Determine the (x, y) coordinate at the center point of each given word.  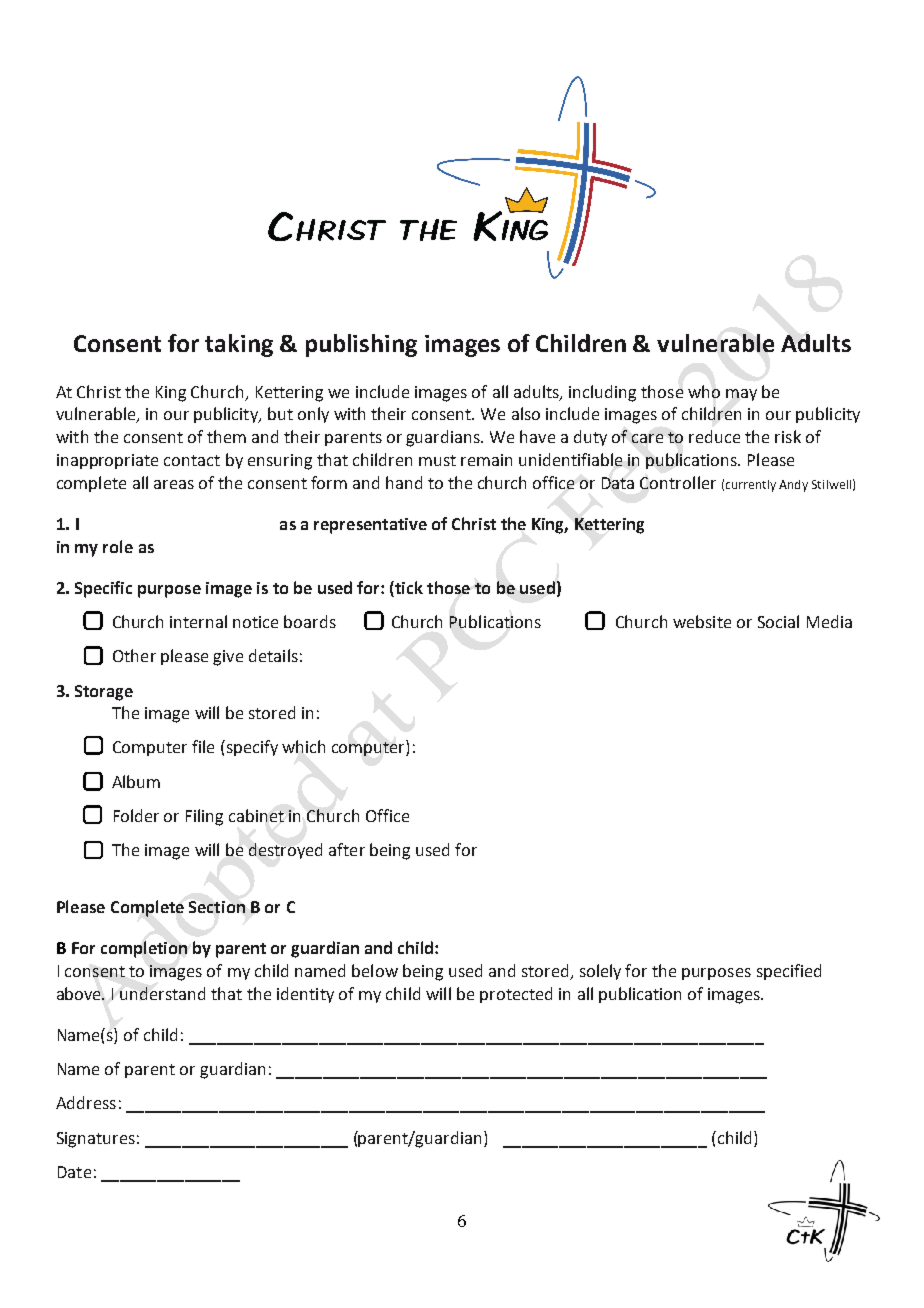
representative (370, 526)
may (741, 395)
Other (134, 655)
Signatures (96, 1140)
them (226, 436)
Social (778, 621)
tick (408, 589)
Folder (136, 815)
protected (516, 995)
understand (162, 993)
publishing (361, 345)
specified (789, 972)
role (118, 546)
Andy (793, 486)
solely (600, 972)
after (347, 849)
